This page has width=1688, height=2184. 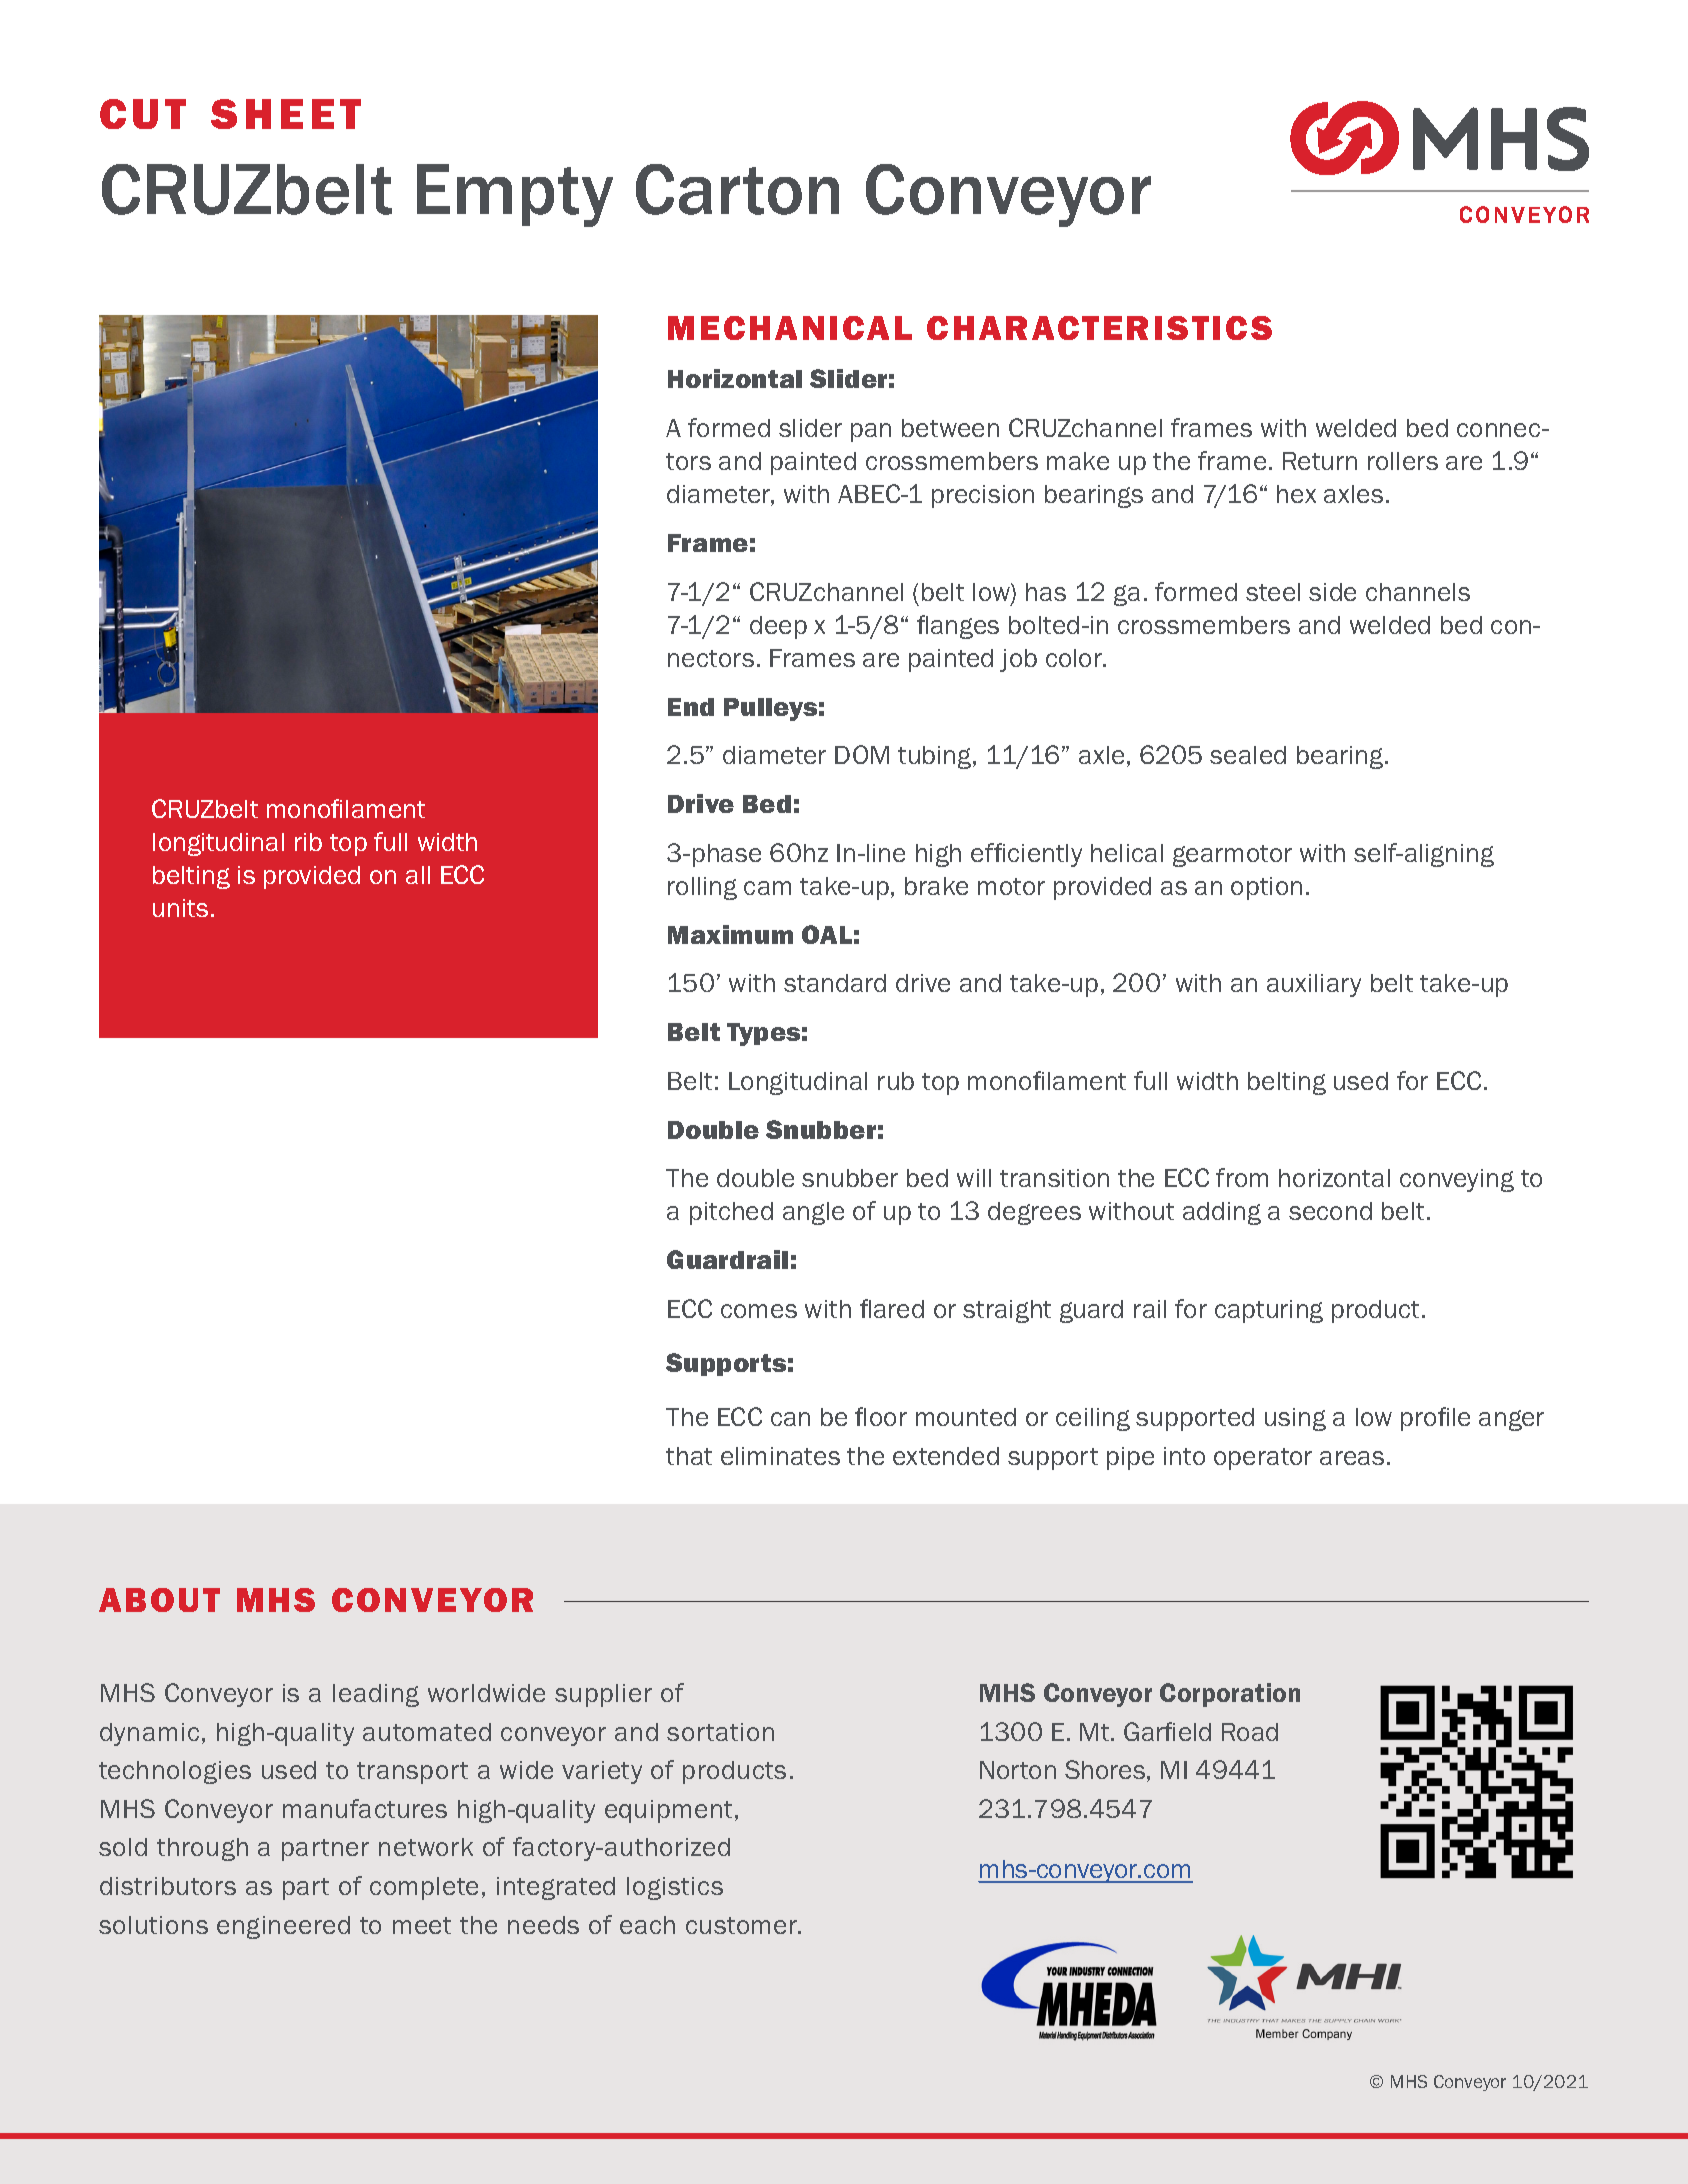 I want to click on hex, so click(x=1296, y=494).
